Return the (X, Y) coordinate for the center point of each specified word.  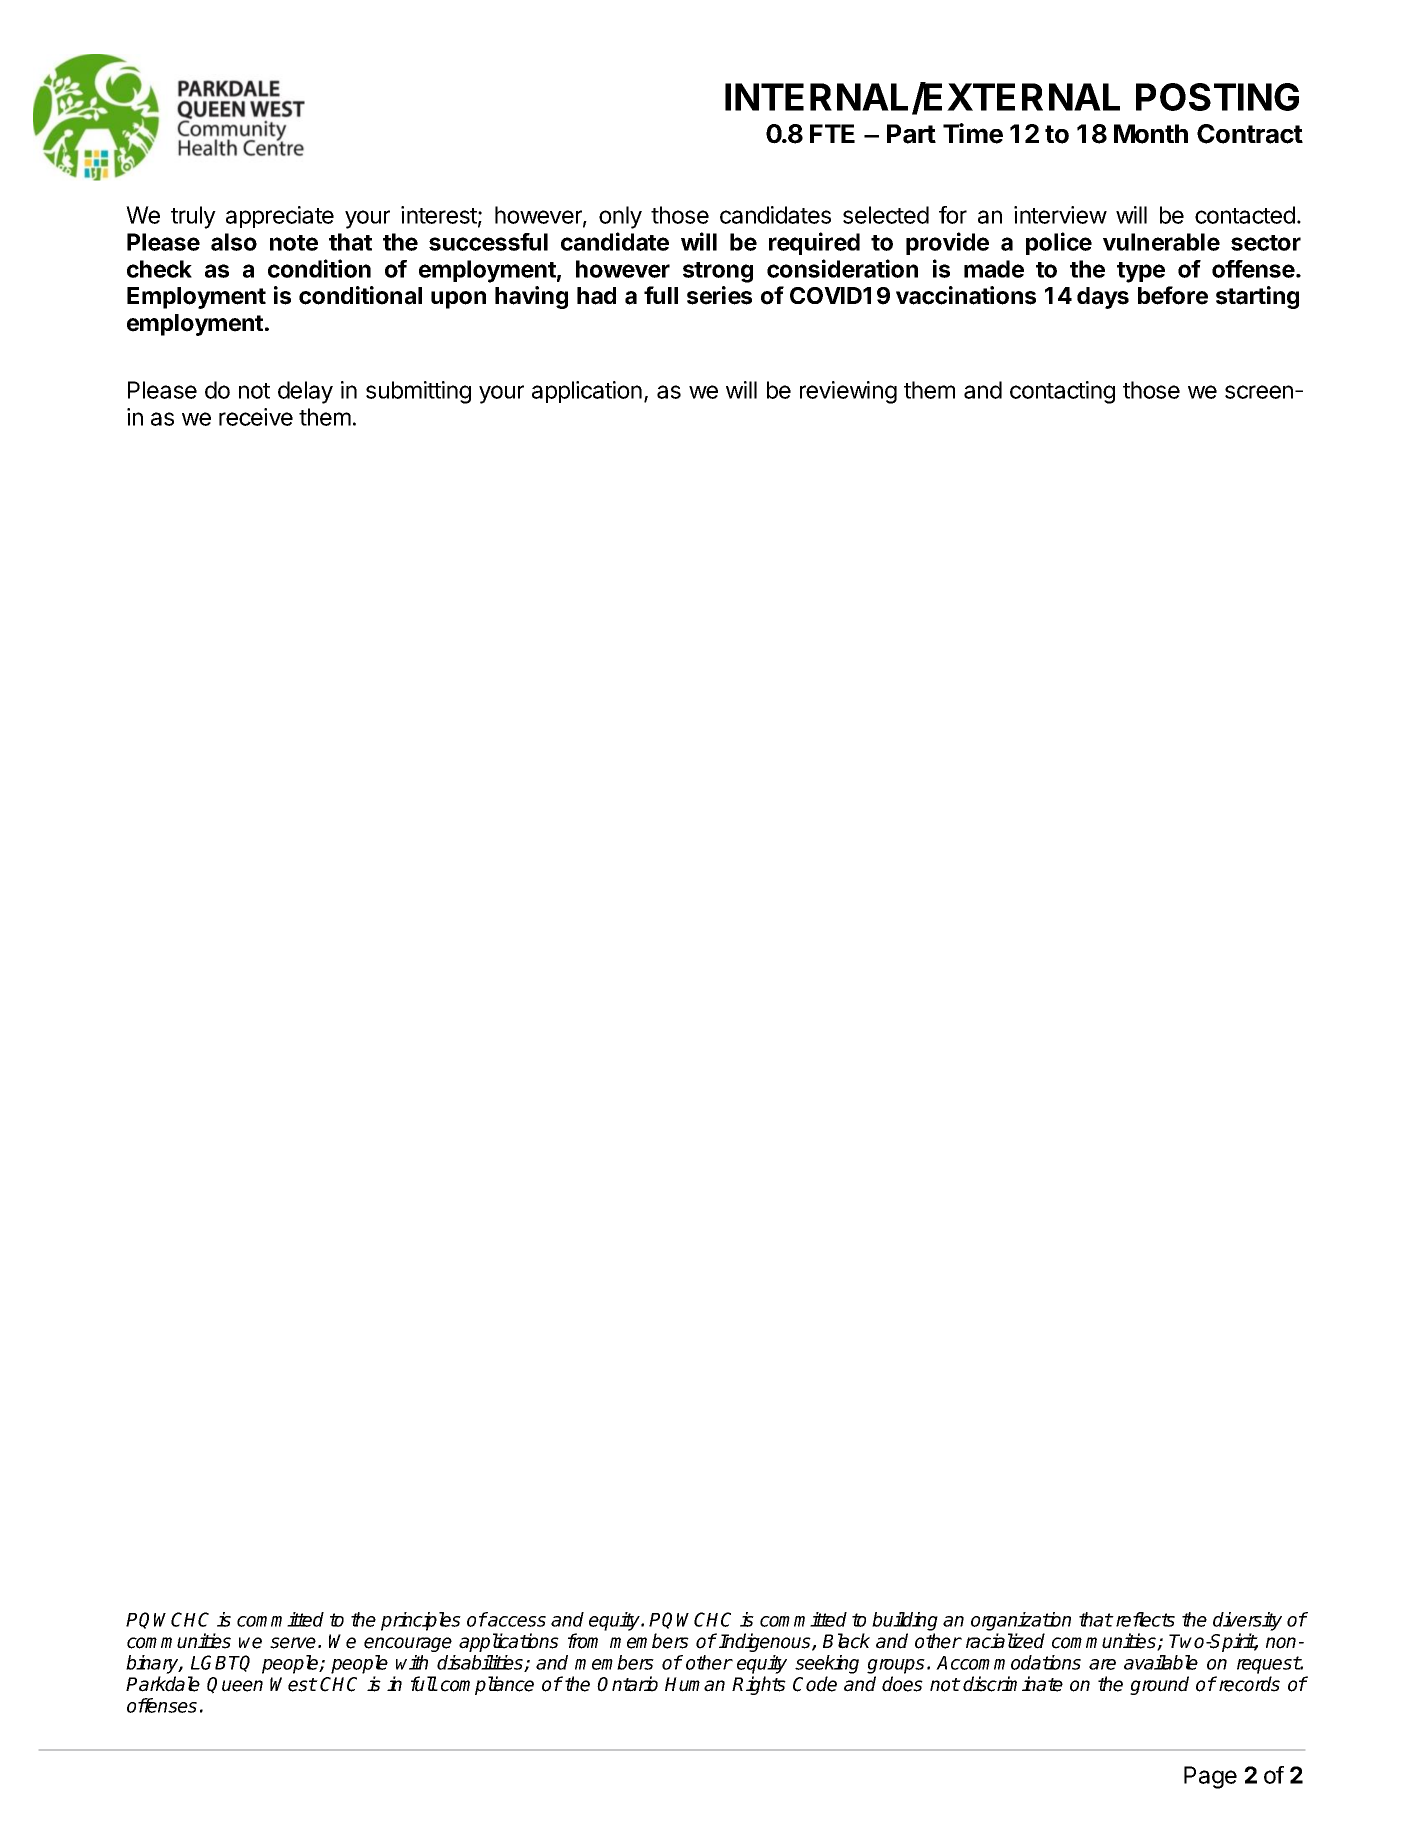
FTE (832, 133)
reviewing (848, 392)
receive (256, 417)
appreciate (280, 217)
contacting (1062, 392)
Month (1151, 134)
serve (293, 1643)
